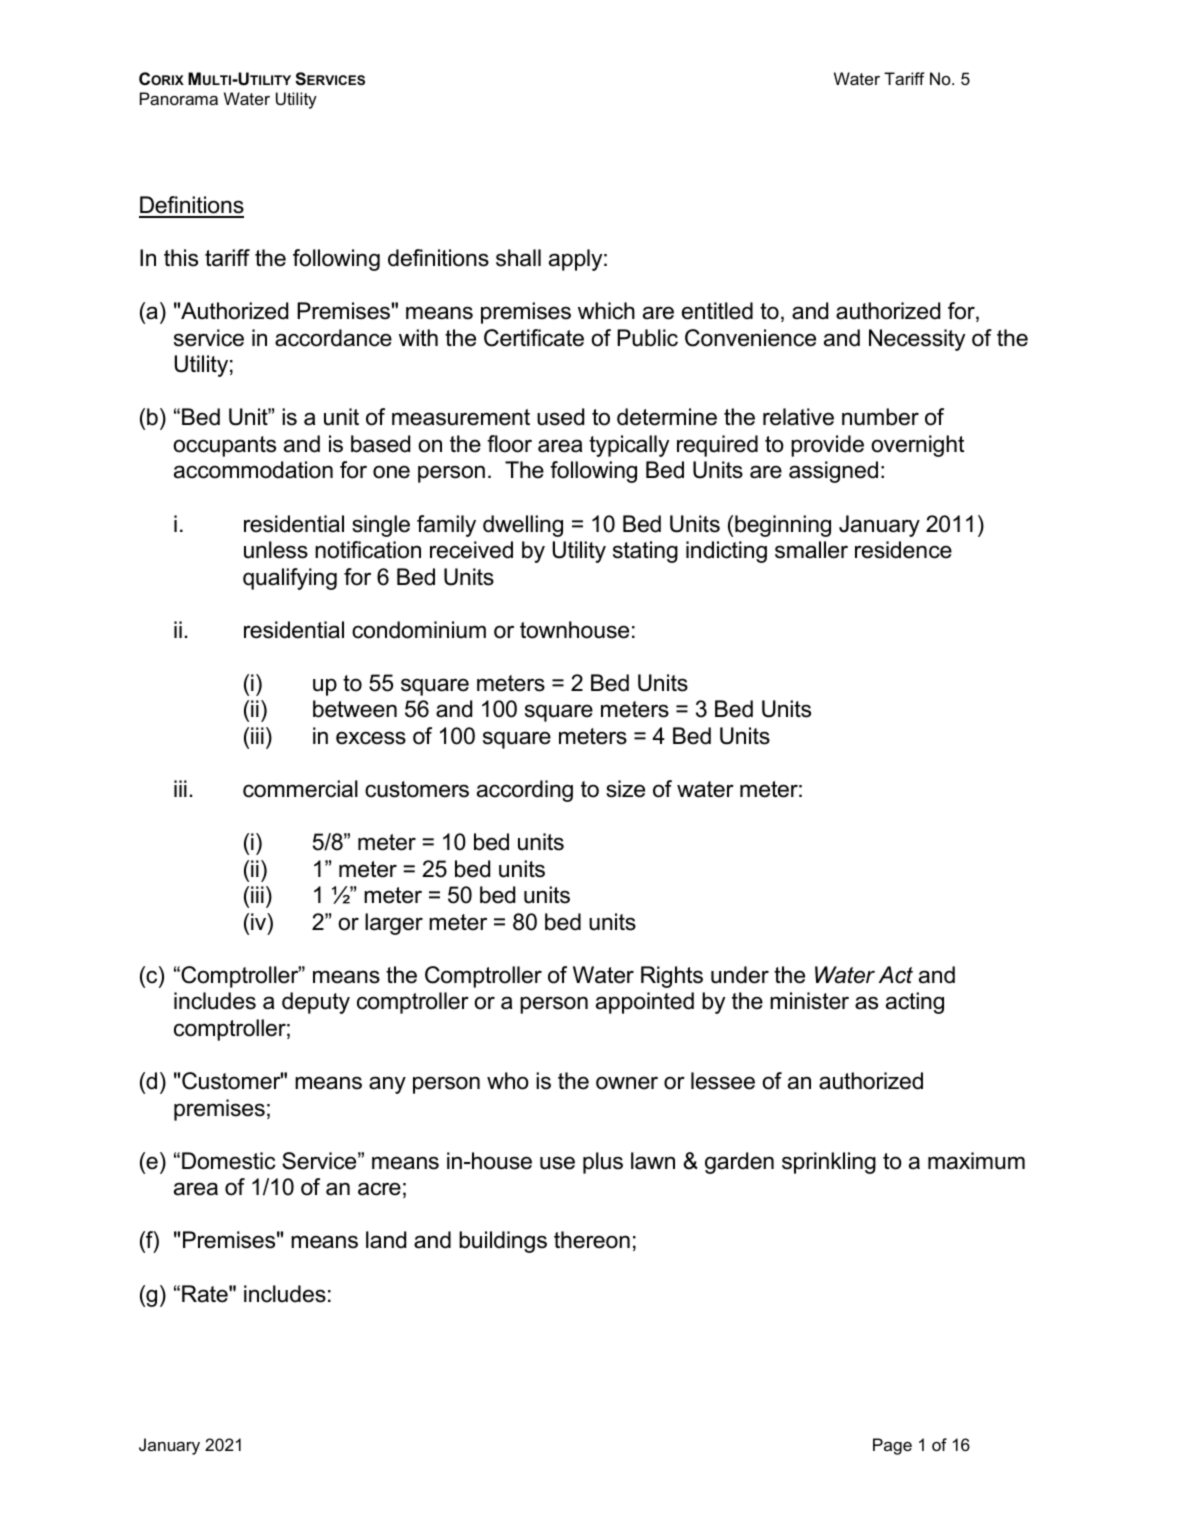 This document has width=1178, height=1524. Describe the element at coordinates (179, 98) in the document. I see `Panorama` at that location.
